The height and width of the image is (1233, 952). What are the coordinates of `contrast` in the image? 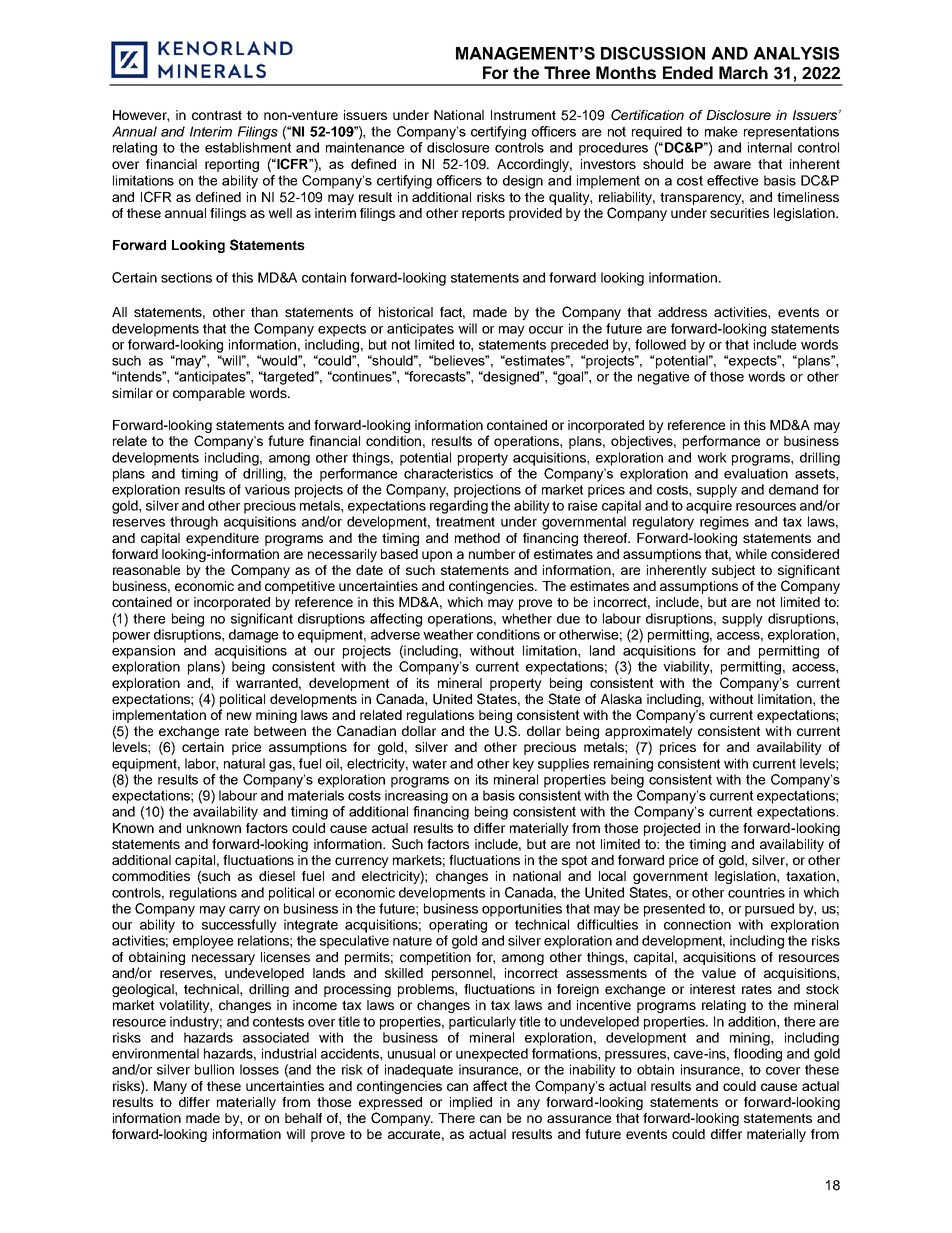 It's located at (217, 115).
